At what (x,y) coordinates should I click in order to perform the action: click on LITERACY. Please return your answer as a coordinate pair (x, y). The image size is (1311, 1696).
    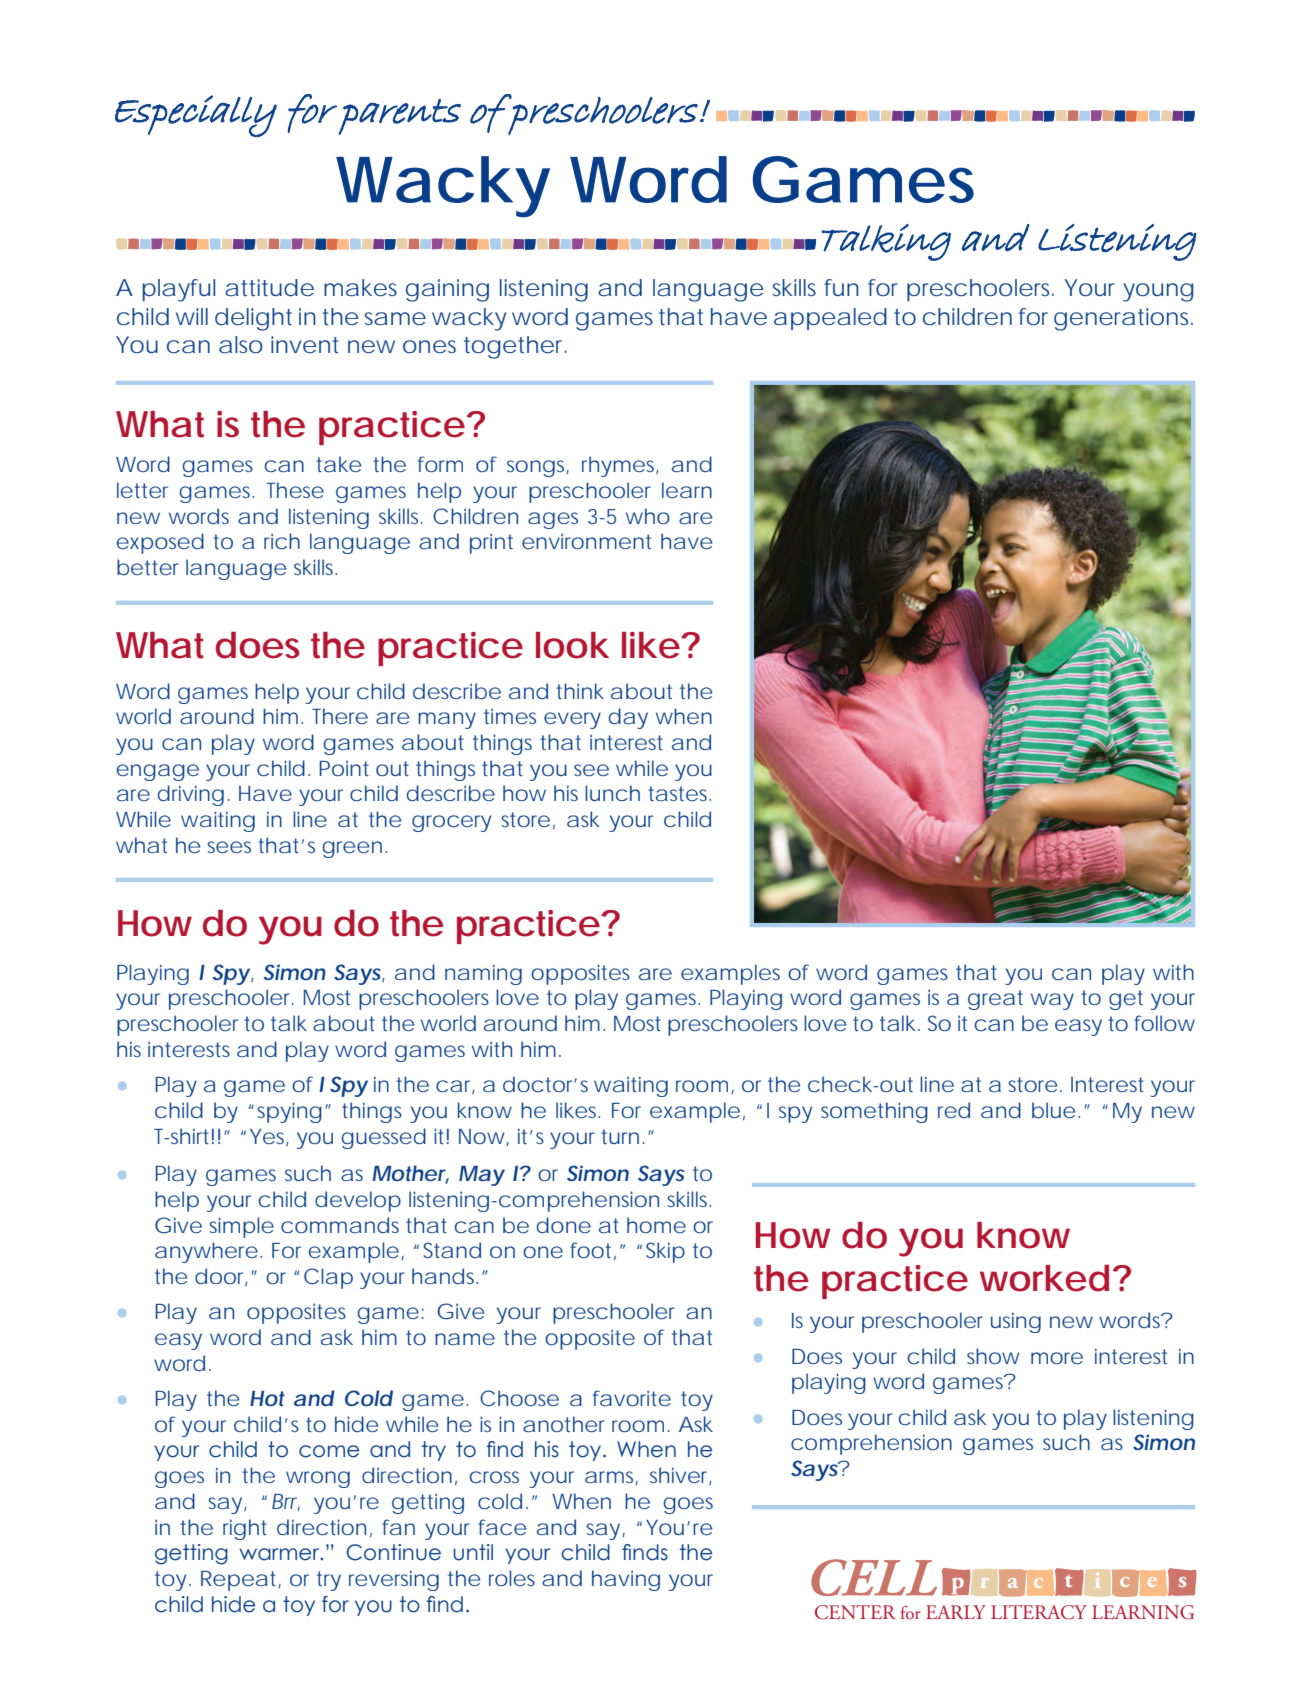
    Looking at the image, I should click on (1039, 1612).
